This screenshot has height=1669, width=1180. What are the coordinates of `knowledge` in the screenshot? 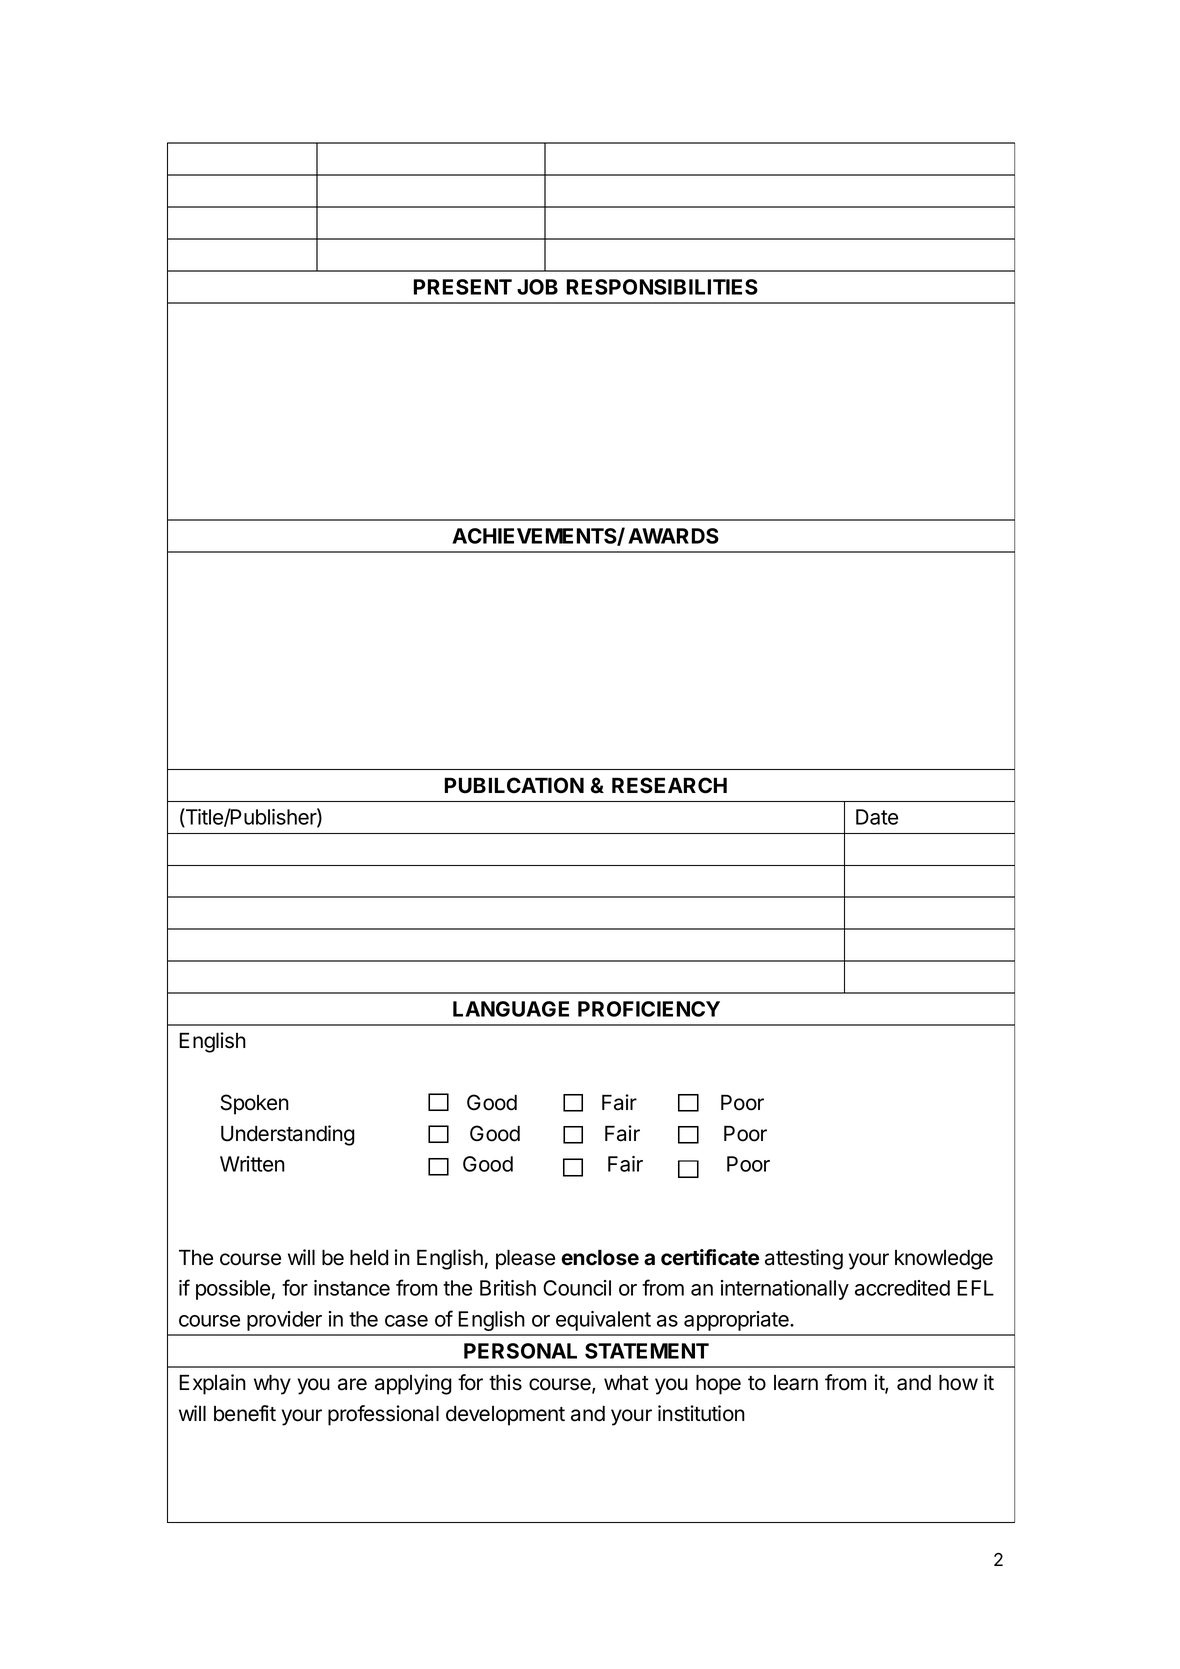 It's located at (944, 1259).
